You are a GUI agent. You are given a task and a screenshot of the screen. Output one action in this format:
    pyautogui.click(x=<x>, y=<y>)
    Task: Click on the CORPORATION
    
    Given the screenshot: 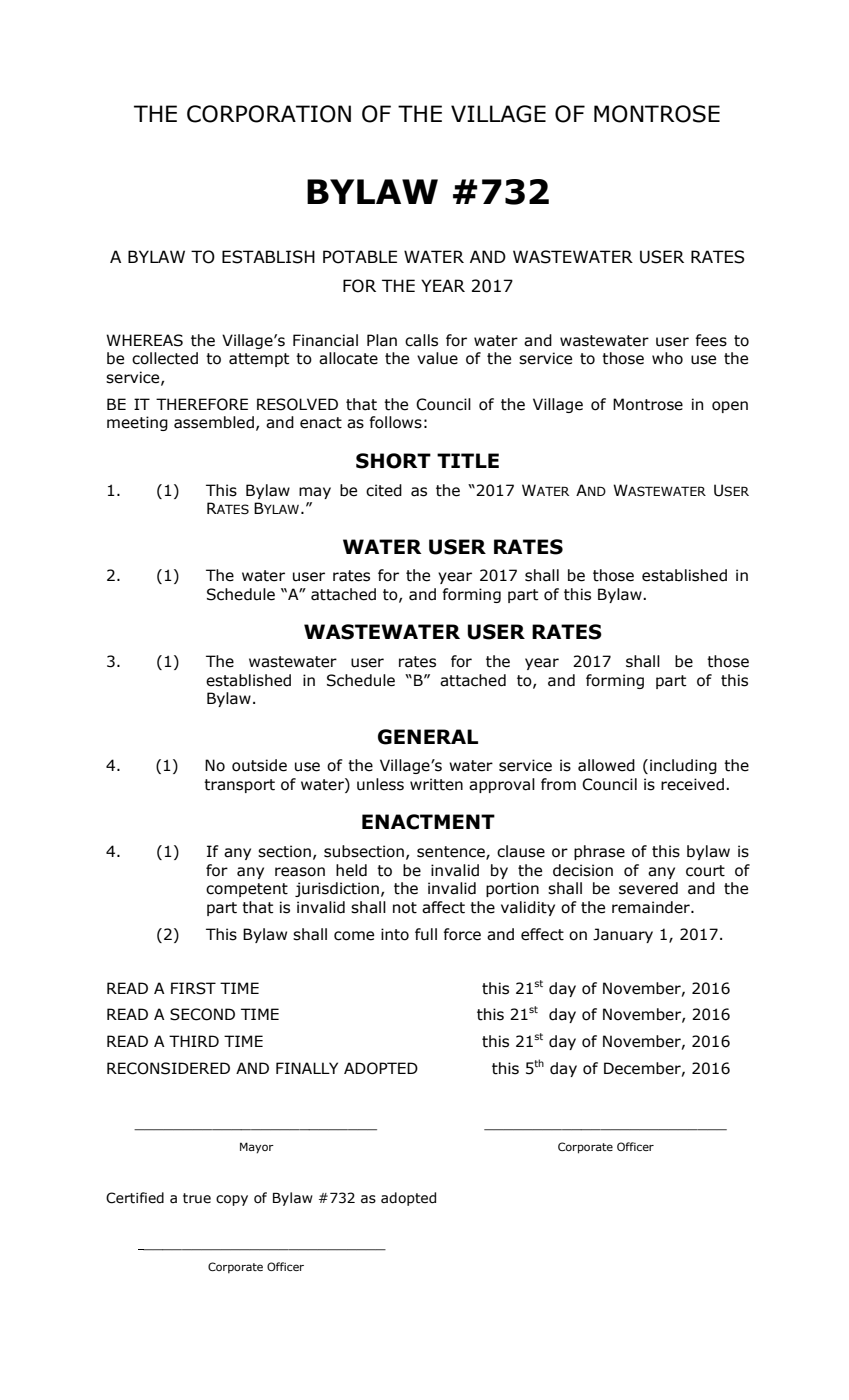 What is the action you would take?
    pyautogui.click(x=269, y=114)
